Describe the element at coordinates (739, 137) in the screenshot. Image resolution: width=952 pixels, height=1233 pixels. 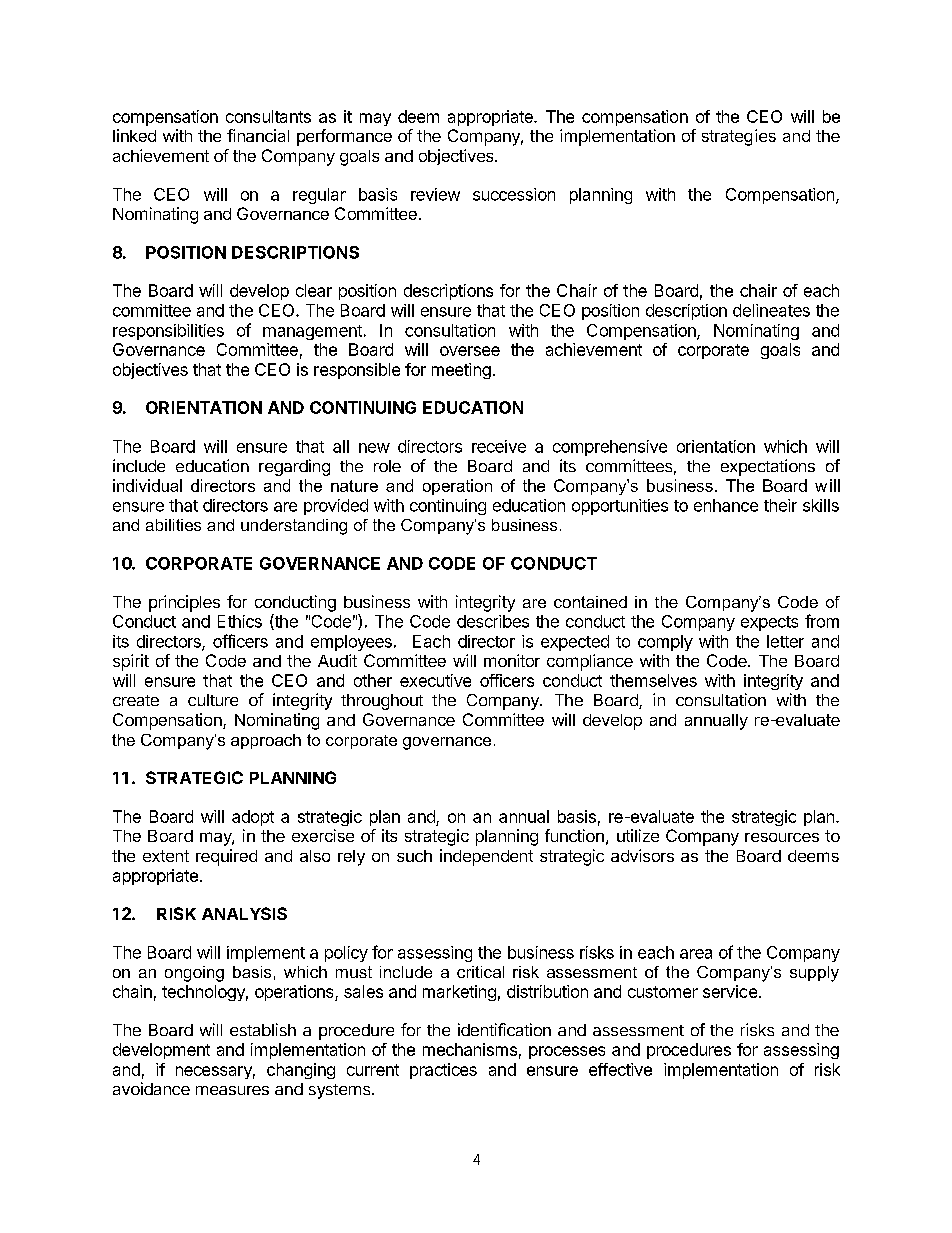
I see `strategies` at that location.
